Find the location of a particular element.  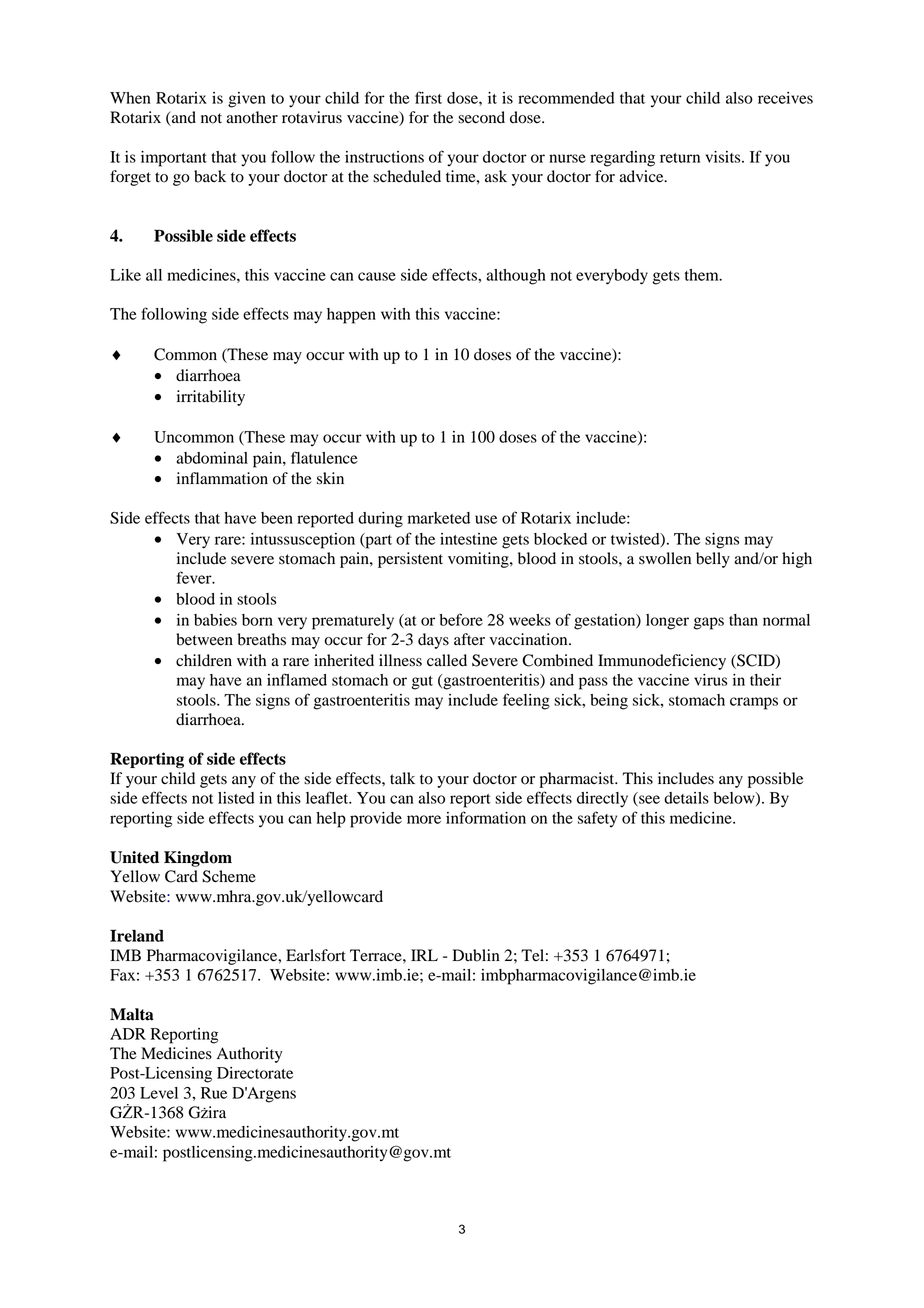

visits is located at coordinates (724, 157).
